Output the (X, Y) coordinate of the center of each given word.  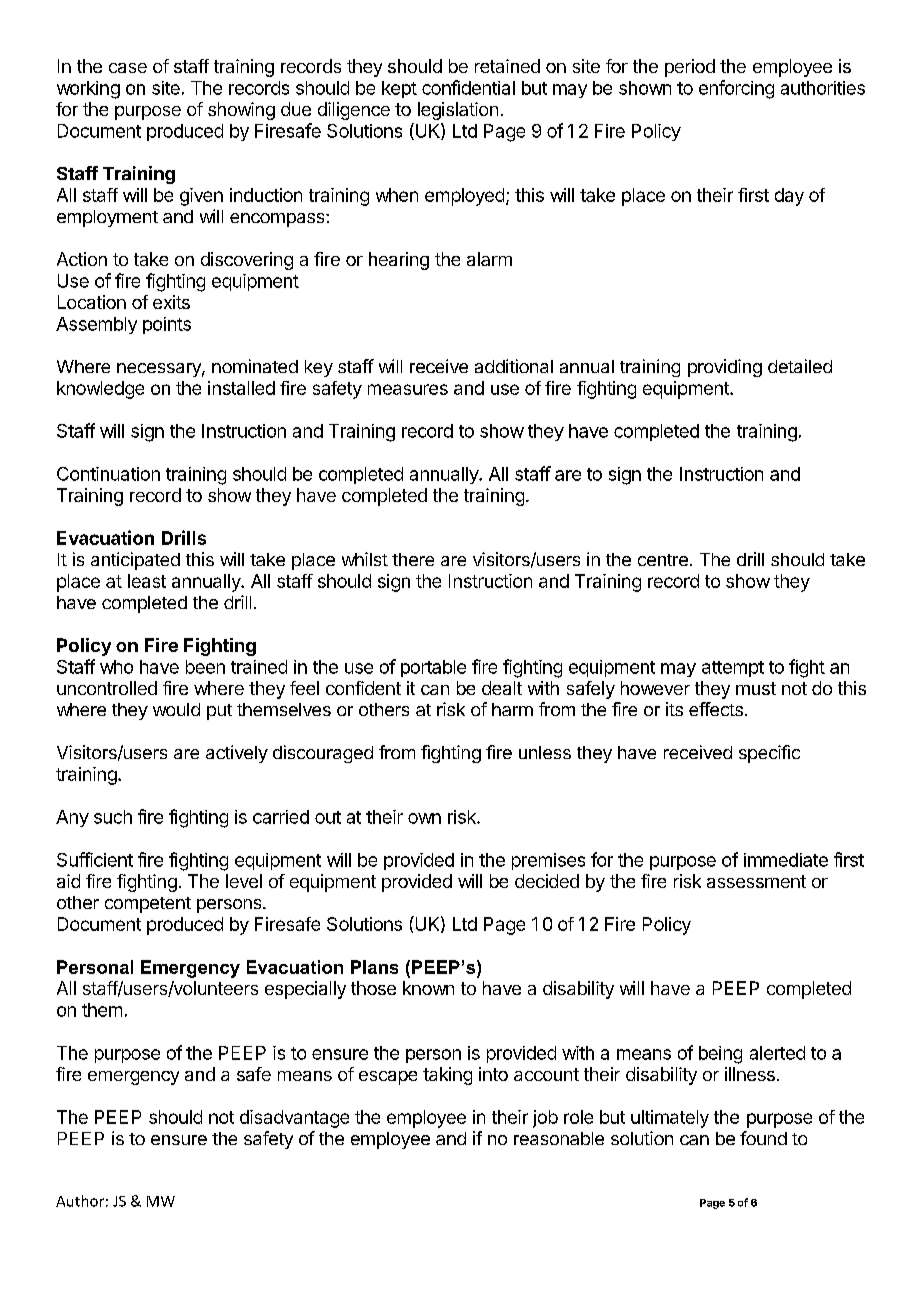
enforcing (736, 89)
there (413, 559)
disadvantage (294, 1119)
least (147, 581)
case (128, 68)
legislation (458, 111)
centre (663, 560)
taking (447, 1076)
